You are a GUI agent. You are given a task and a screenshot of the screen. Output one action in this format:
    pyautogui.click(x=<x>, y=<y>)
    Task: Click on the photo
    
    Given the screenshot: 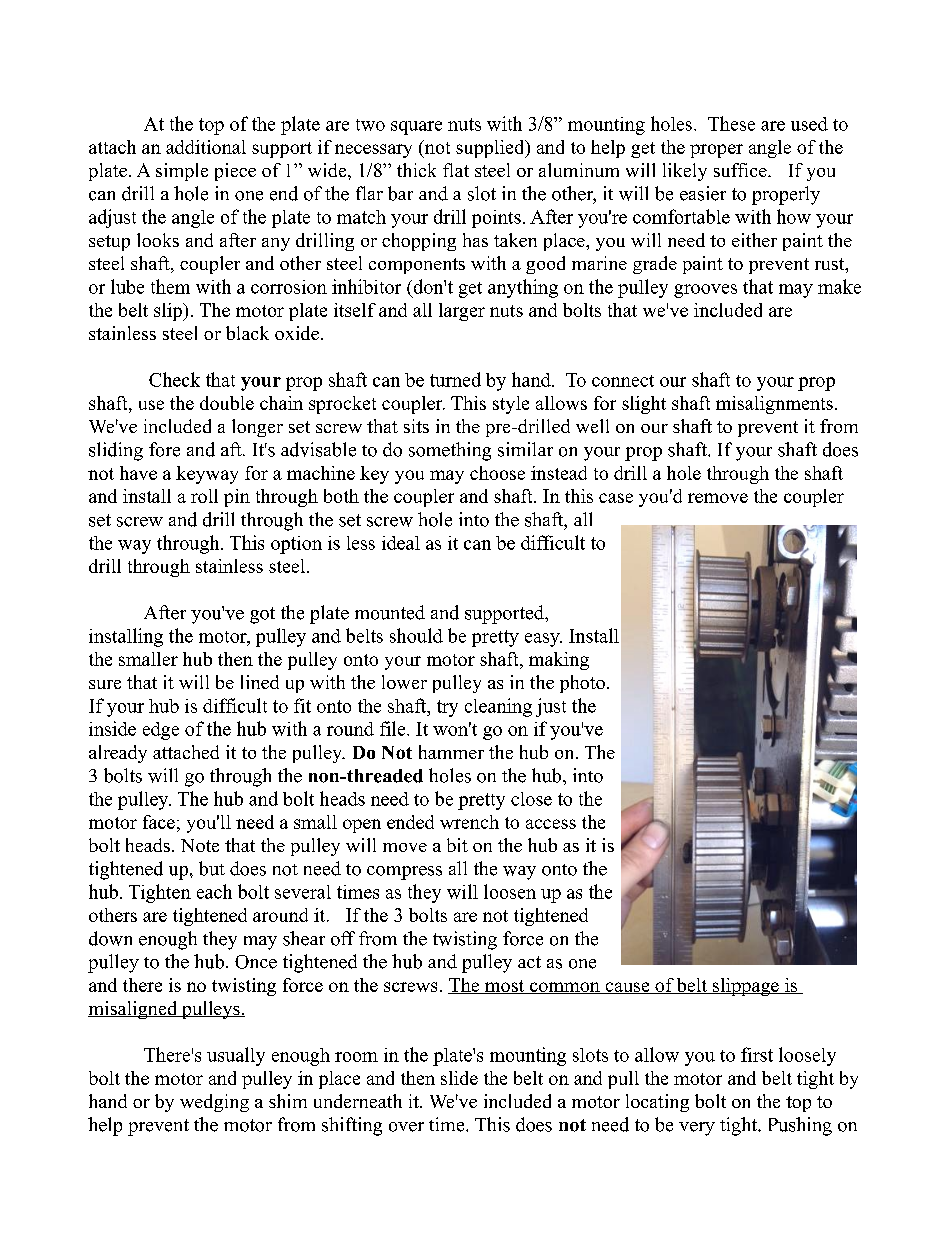 What is the action you would take?
    pyautogui.click(x=582, y=684)
